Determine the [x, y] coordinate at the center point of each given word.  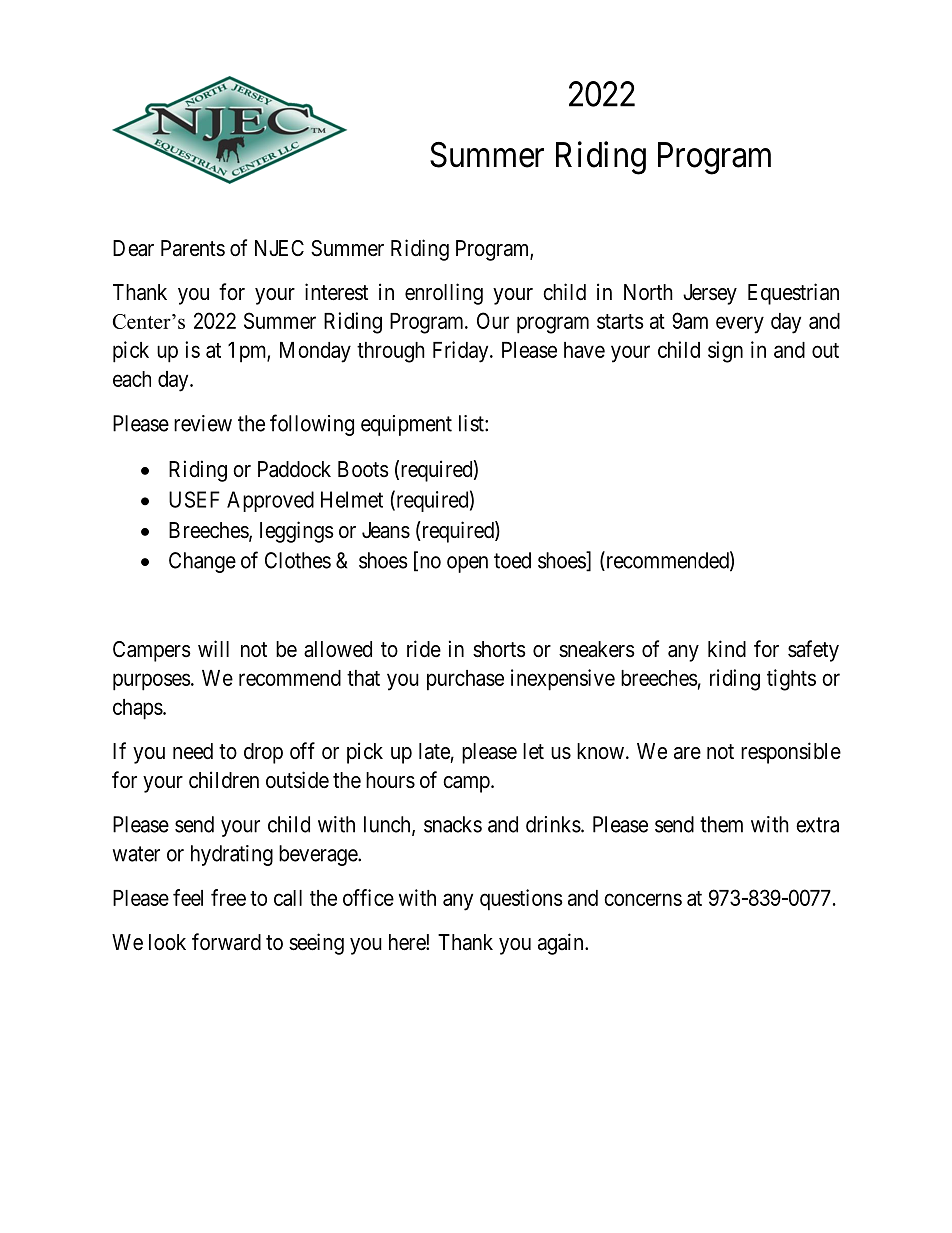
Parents [193, 248]
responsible [791, 753]
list [472, 423]
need [193, 751]
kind [727, 649]
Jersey [710, 294]
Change [202, 562]
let [533, 751]
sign [725, 352]
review [203, 423]
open [467, 564]
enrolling [444, 294]
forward [226, 942]
